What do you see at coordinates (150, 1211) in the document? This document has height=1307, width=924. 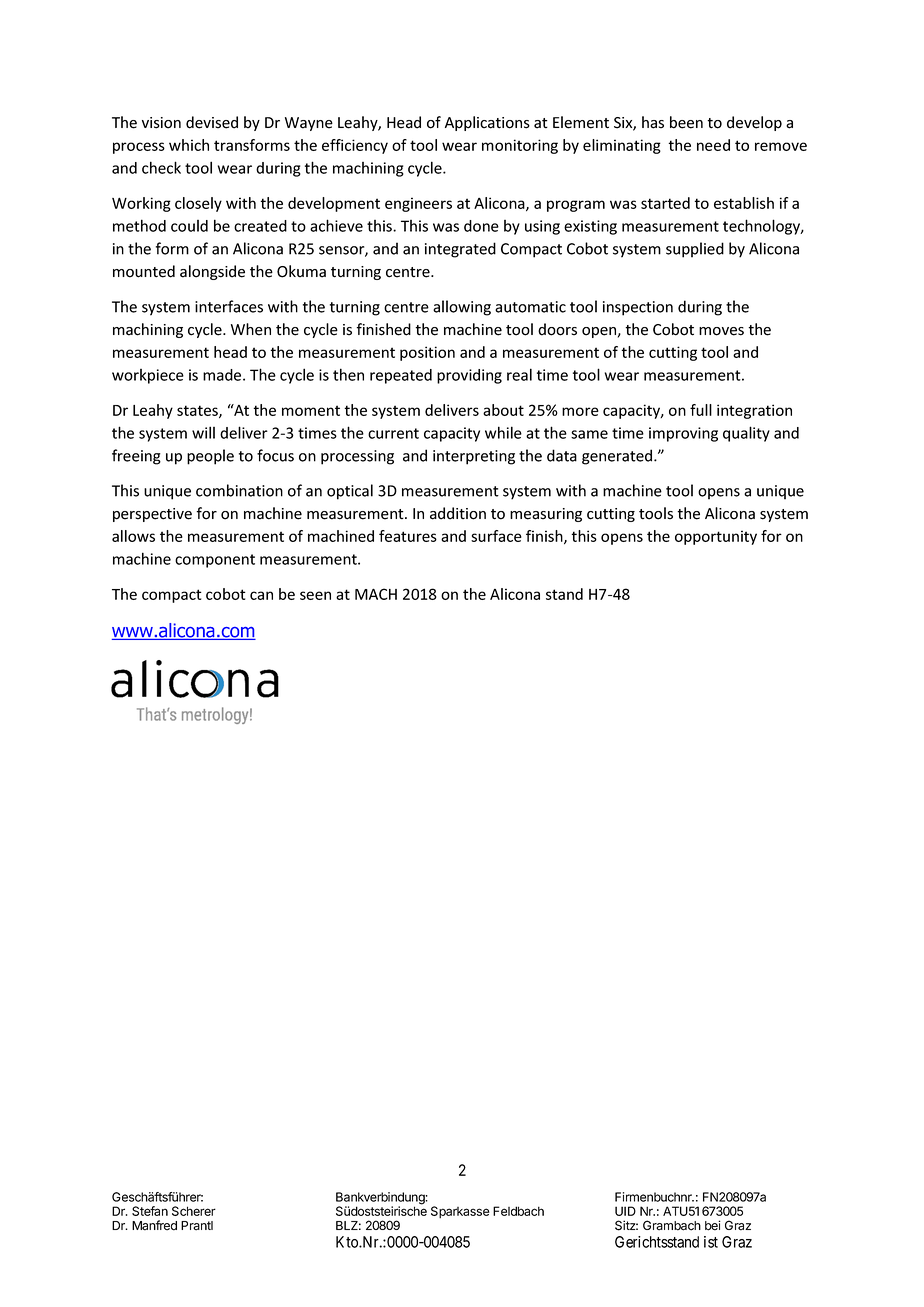 I see `Stefan` at bounding box center [150, 1211].
